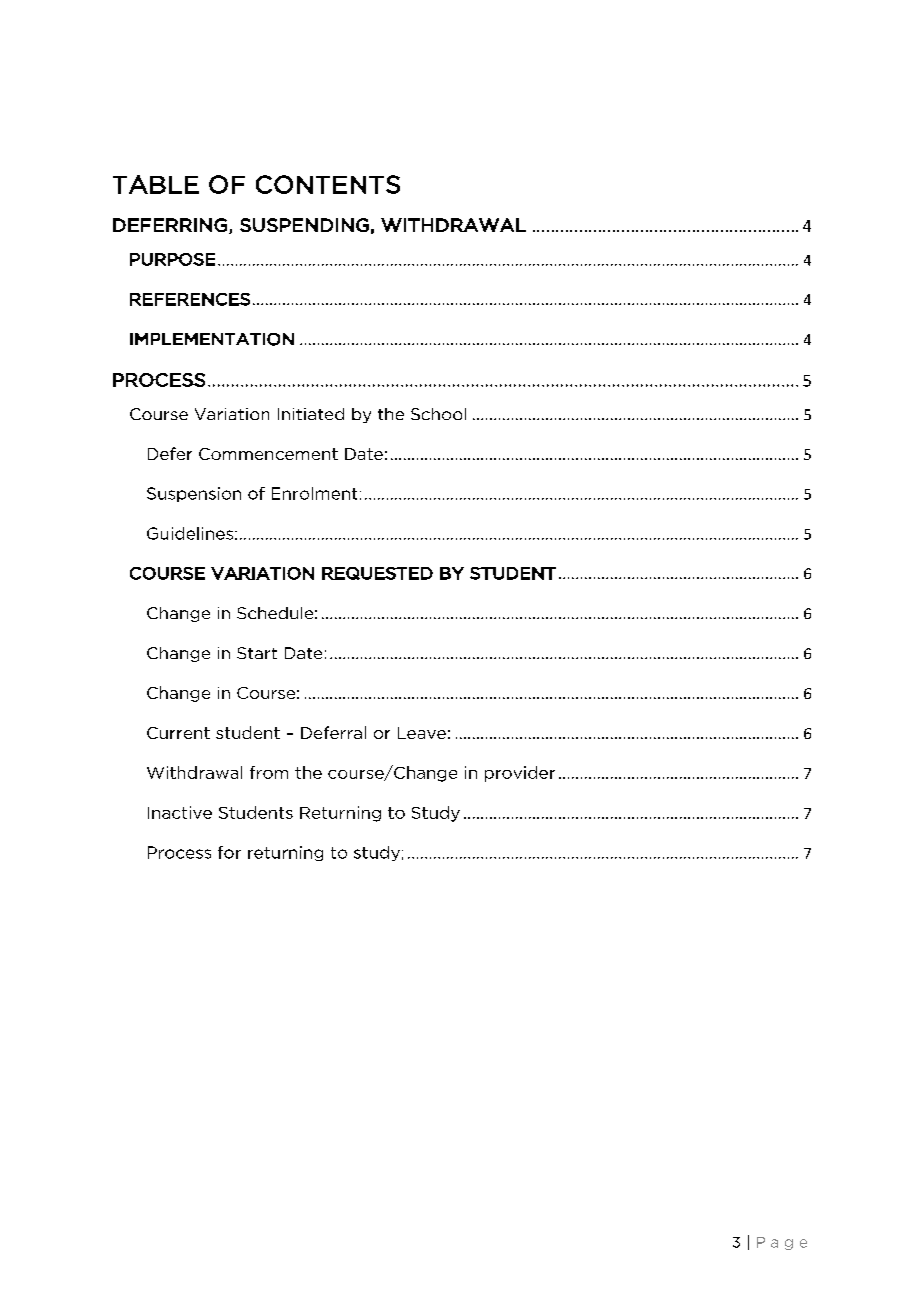 This screenshot has height=1308, width=924. Describe the element at coordinates (304, 225) in the screenshot. I see `SUSPENDING` at that location.
